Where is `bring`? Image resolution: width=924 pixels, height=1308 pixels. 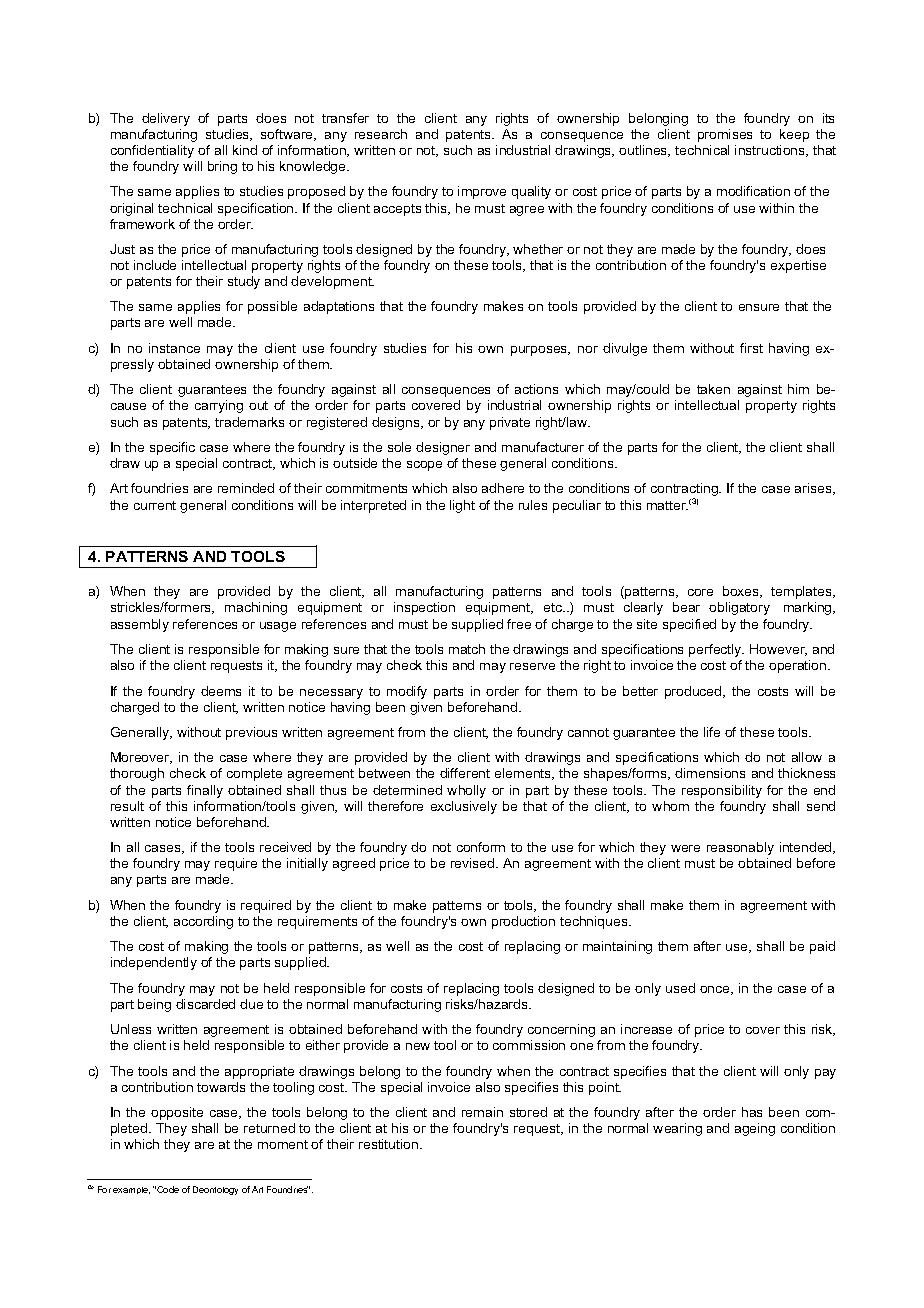 bring is located at coordinates (222, 167).
